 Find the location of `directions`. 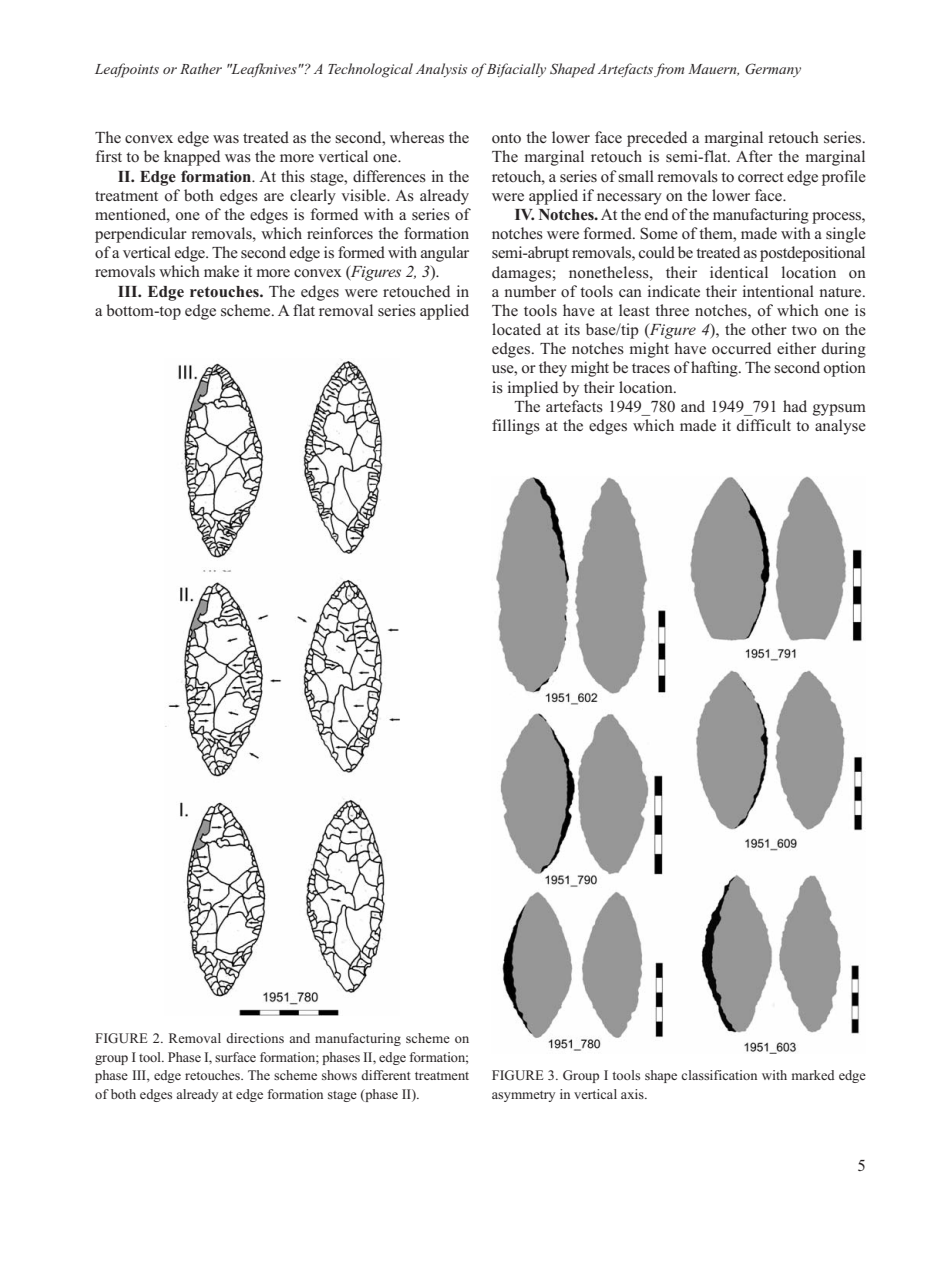

directions is located at coordinates (255, 1038).
